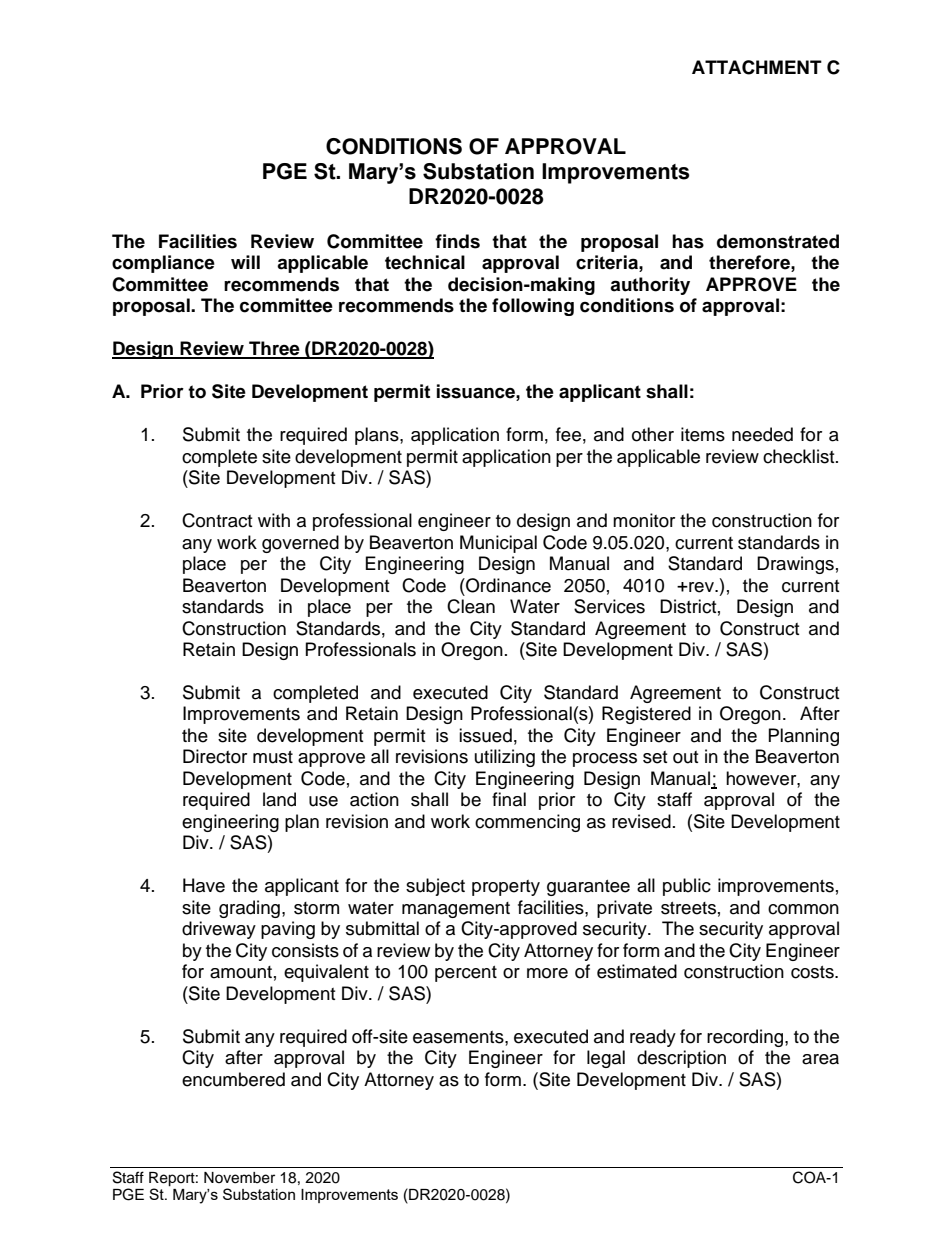  I want to click on finds, so click(457, 241).
